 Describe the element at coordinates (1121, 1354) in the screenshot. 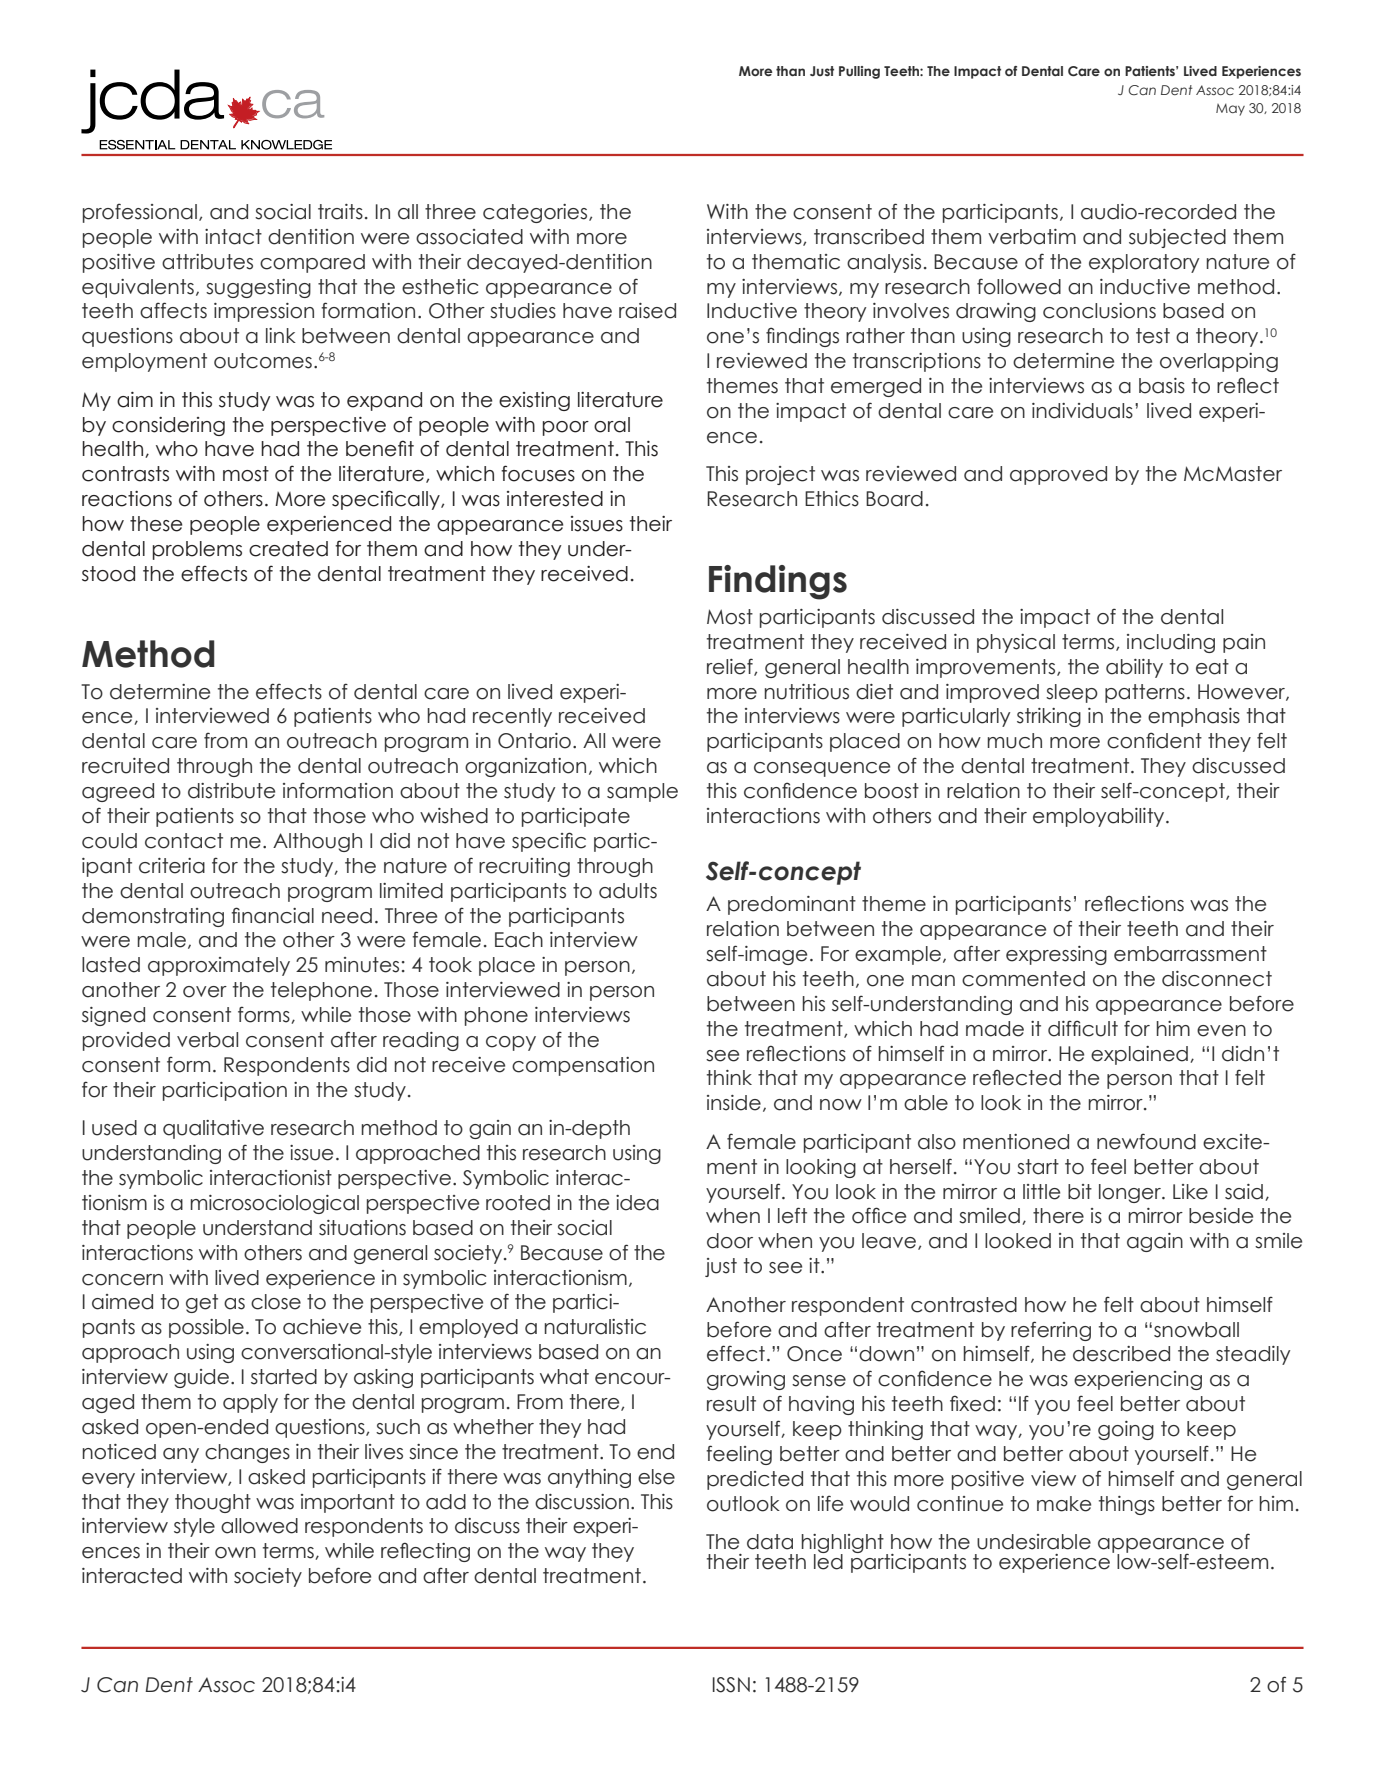

I see `described` at that location.
